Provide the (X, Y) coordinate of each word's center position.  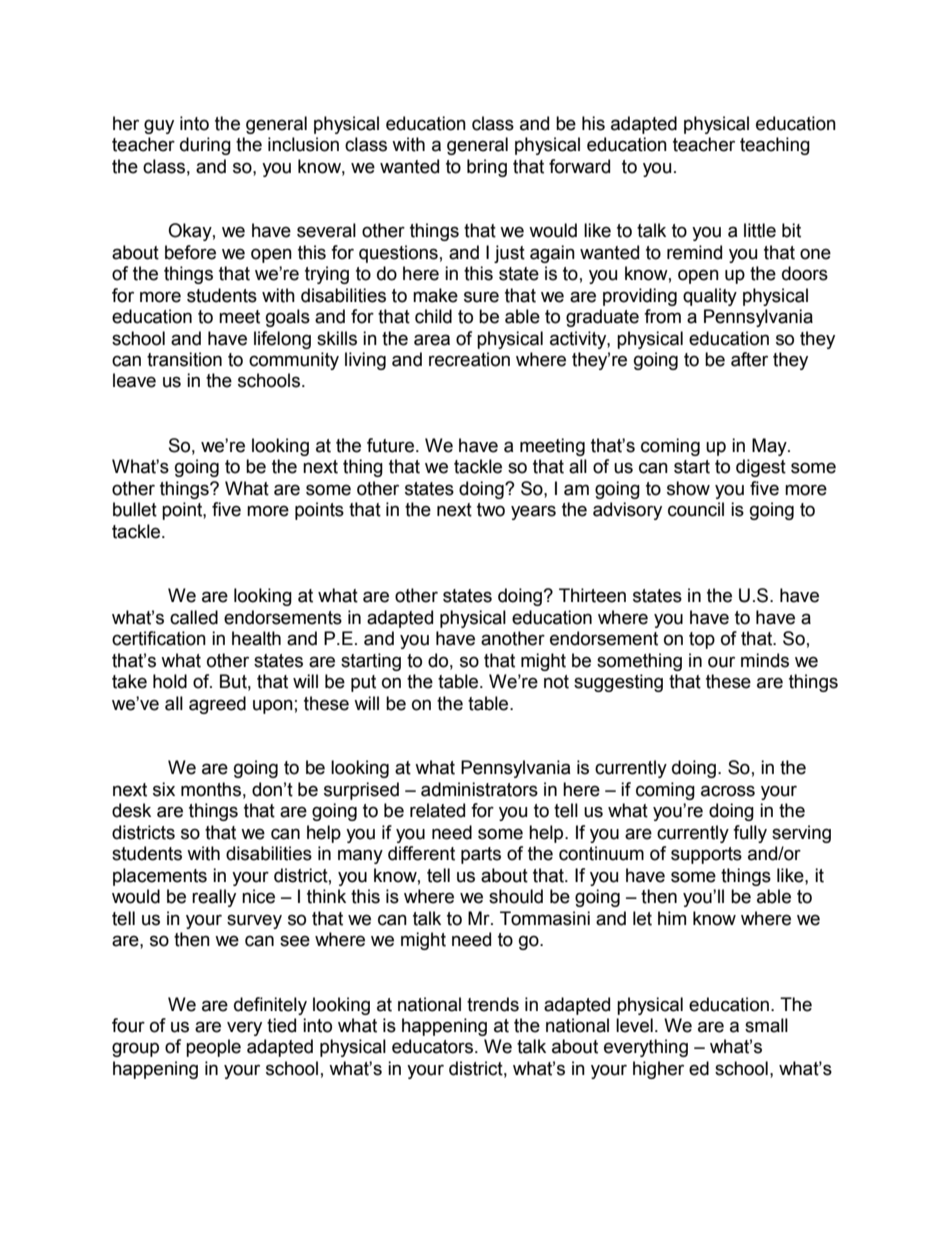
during (205, 146)
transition (184, 359)
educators (434, 1046)
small (766, 1025)
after (749, 359)
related (437, 810)
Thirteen (592, 595)
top (702, 640)
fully (750, 834)
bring (487, 168)
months (211, 789)
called (194, 617)
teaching (775, 146)
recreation (469, 359)
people (213, 1048)
